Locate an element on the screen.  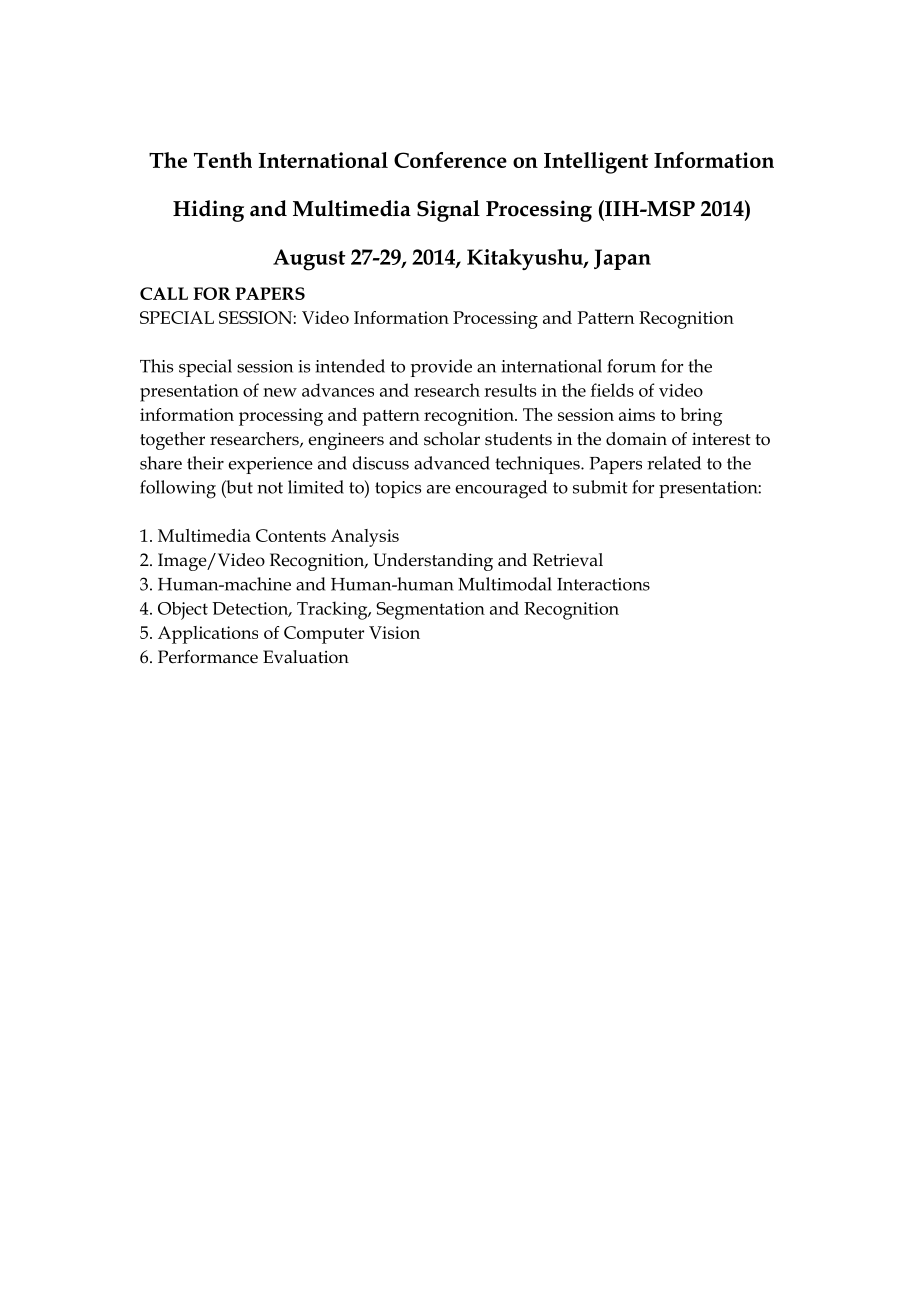
Tenth is located at coordinates (223, 160).
